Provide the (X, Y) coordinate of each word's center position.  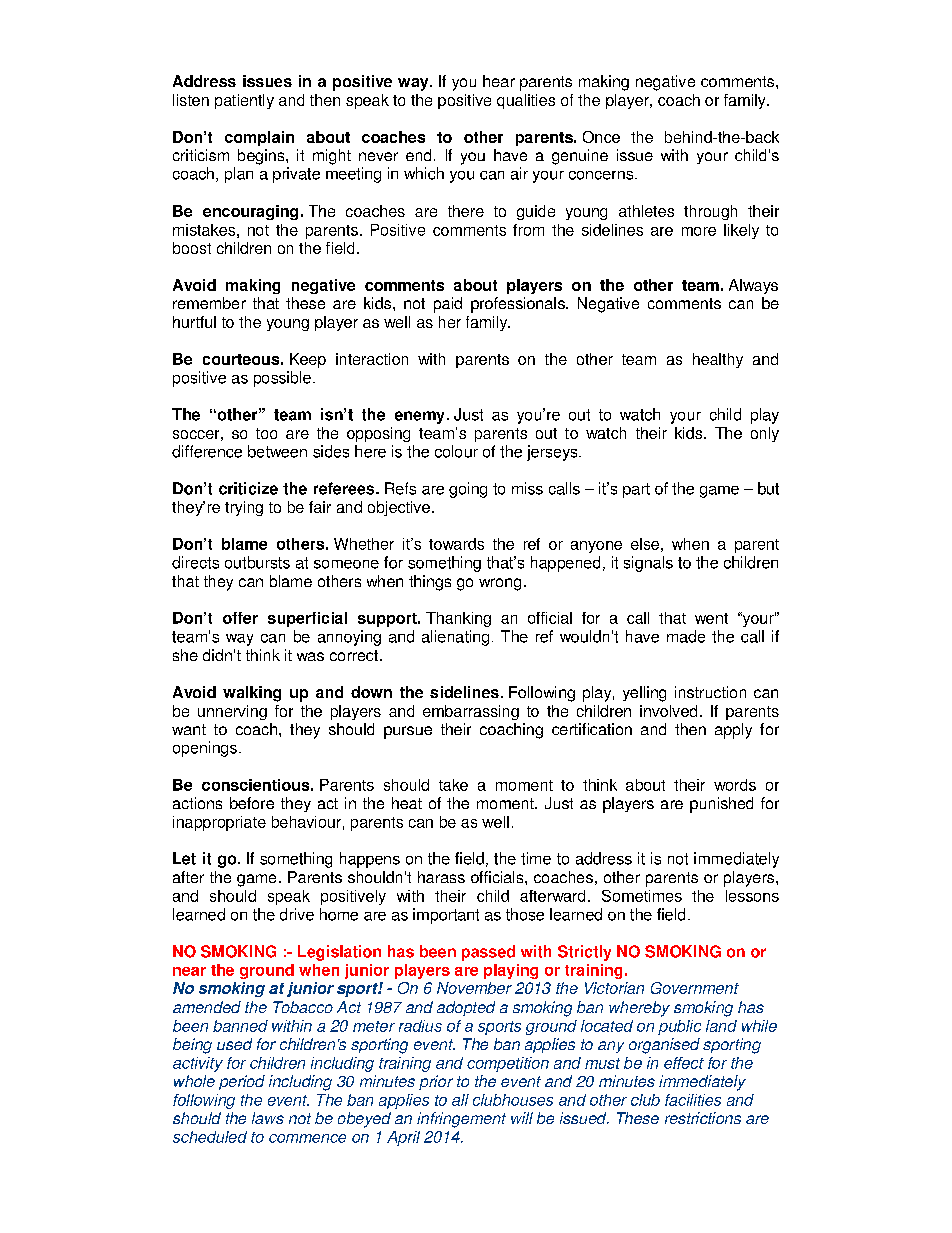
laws (268, 1118)
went (711, 618)
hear (499, 81)
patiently (244, 101)
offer (240, 618)
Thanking (458, 619)
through (710, 212)
